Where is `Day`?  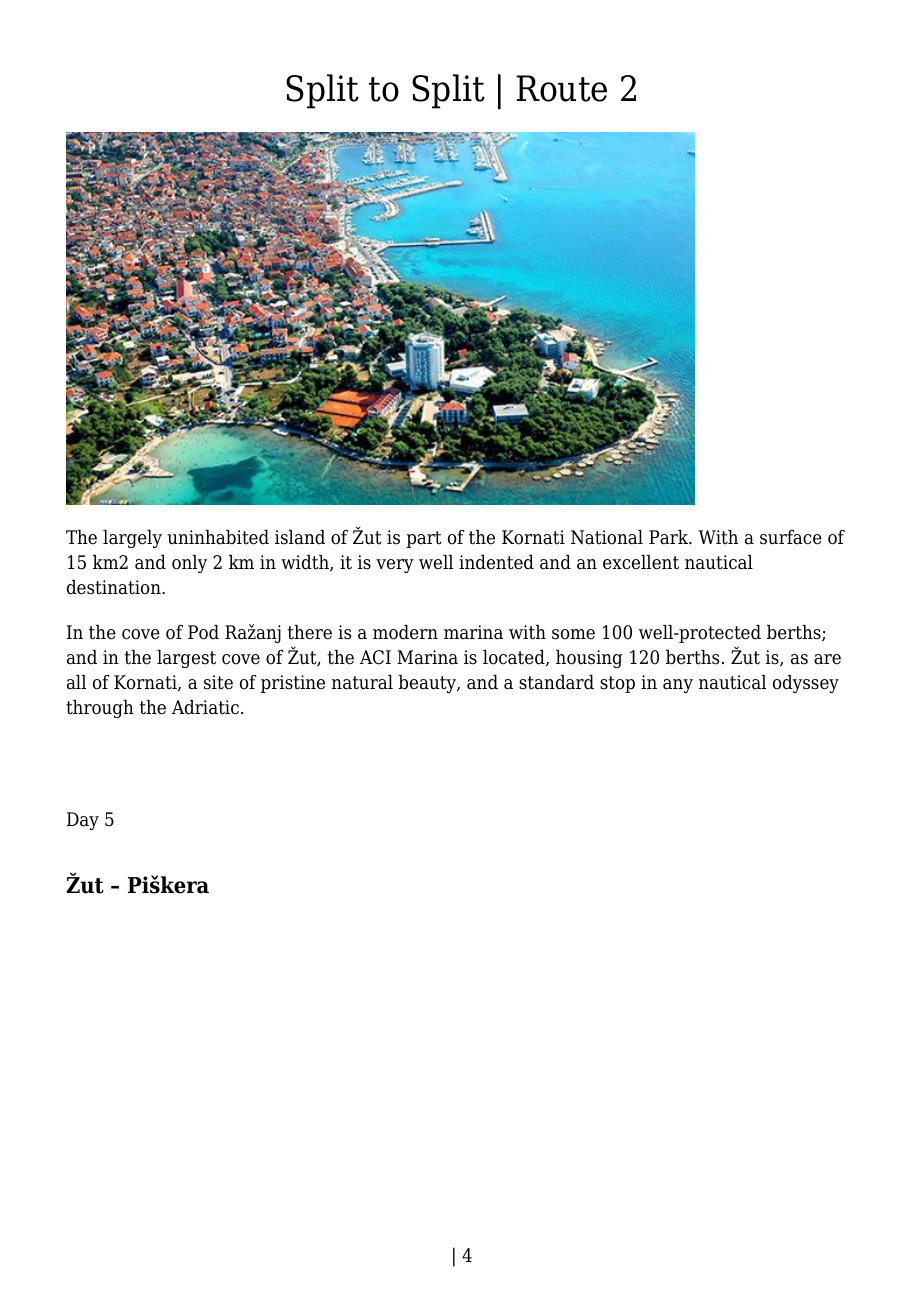 Day is located at coordinates (83, 821).
